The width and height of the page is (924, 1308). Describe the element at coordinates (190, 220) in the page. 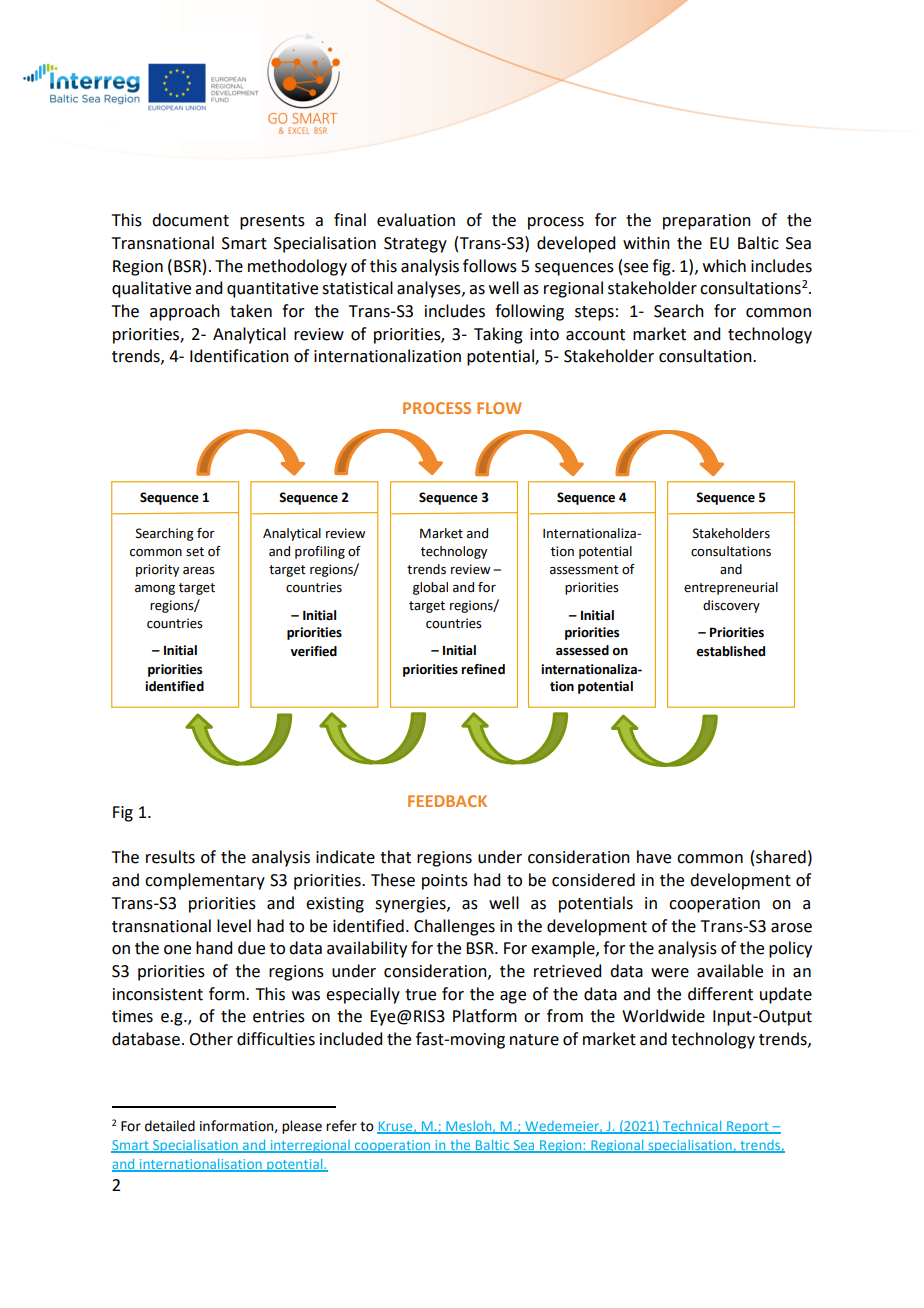

I see `document` at that location.
